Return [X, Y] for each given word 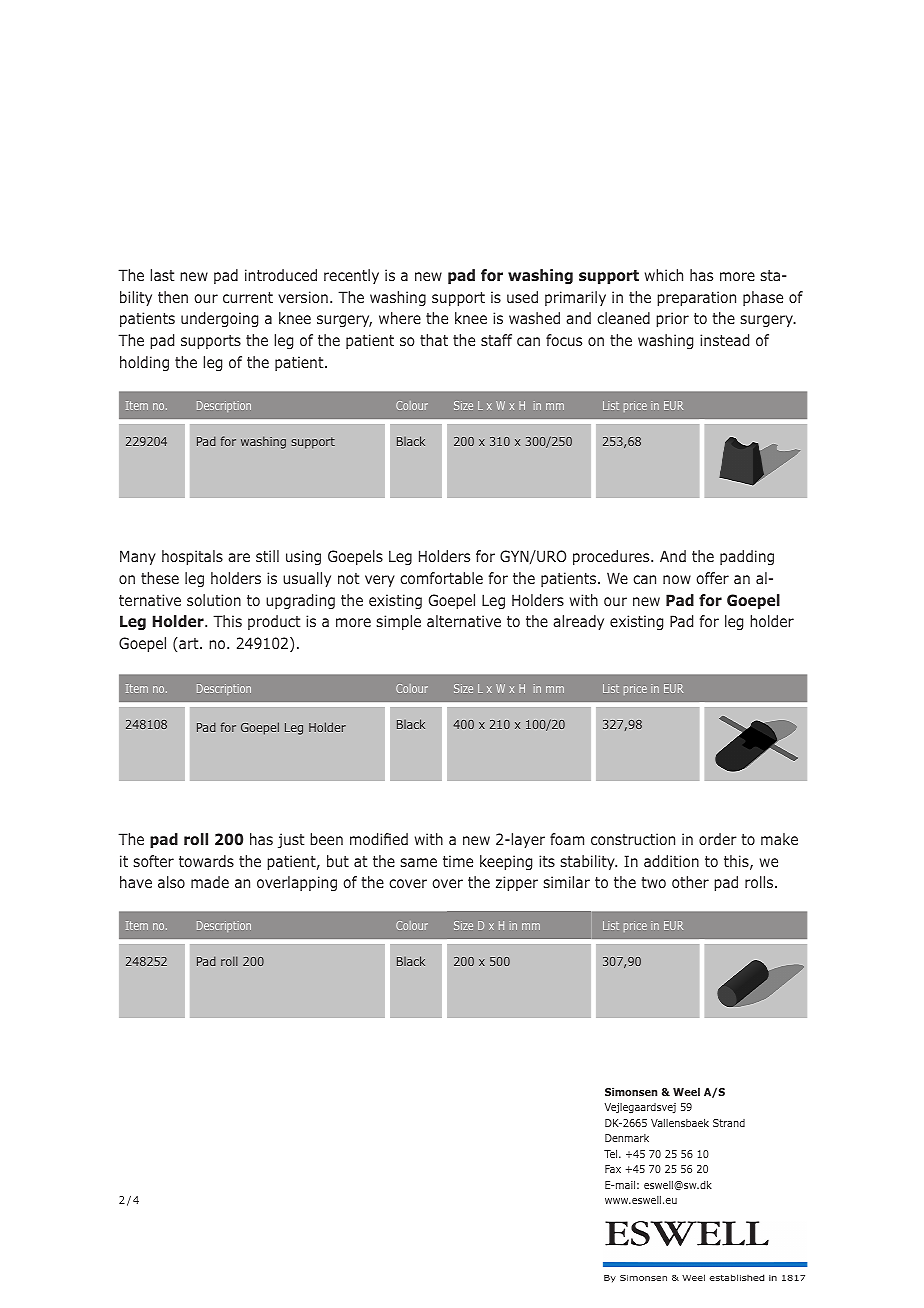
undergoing [219, 319]
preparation [696, 298]
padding [747, 557]
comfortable [441, 578]
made [210, 882]
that [434, 340]
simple [398, 622]
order [718, 839]
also [171, 882]
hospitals [192, 557]
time [458, 861]
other [690, 882]
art [189, 643]
